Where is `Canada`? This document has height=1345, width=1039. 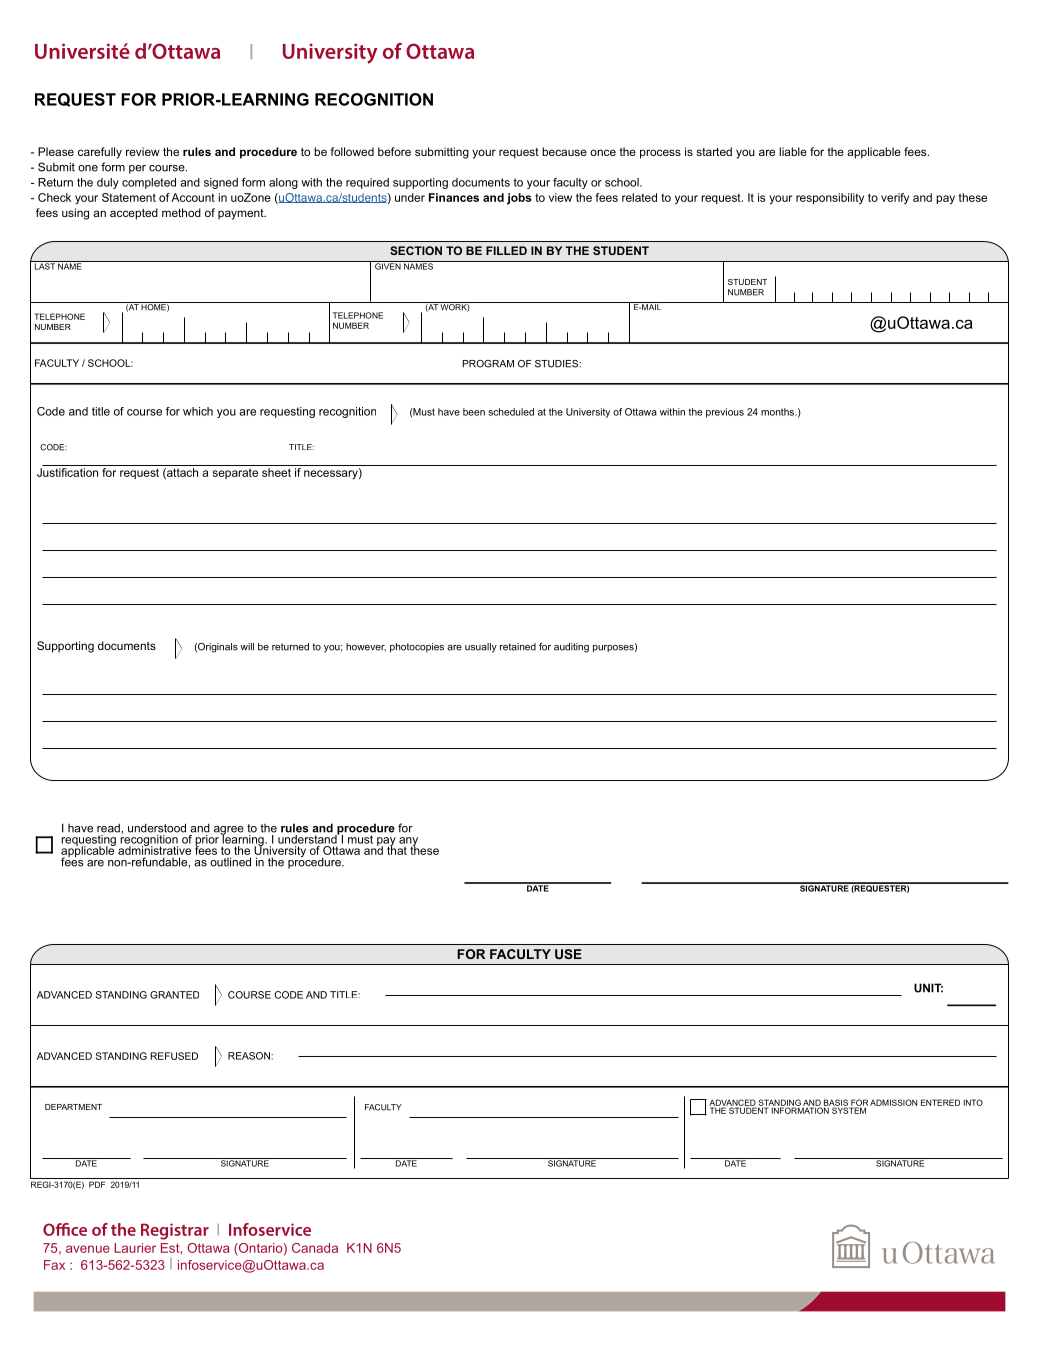 Canada is located at coordinates (315, 1248).
